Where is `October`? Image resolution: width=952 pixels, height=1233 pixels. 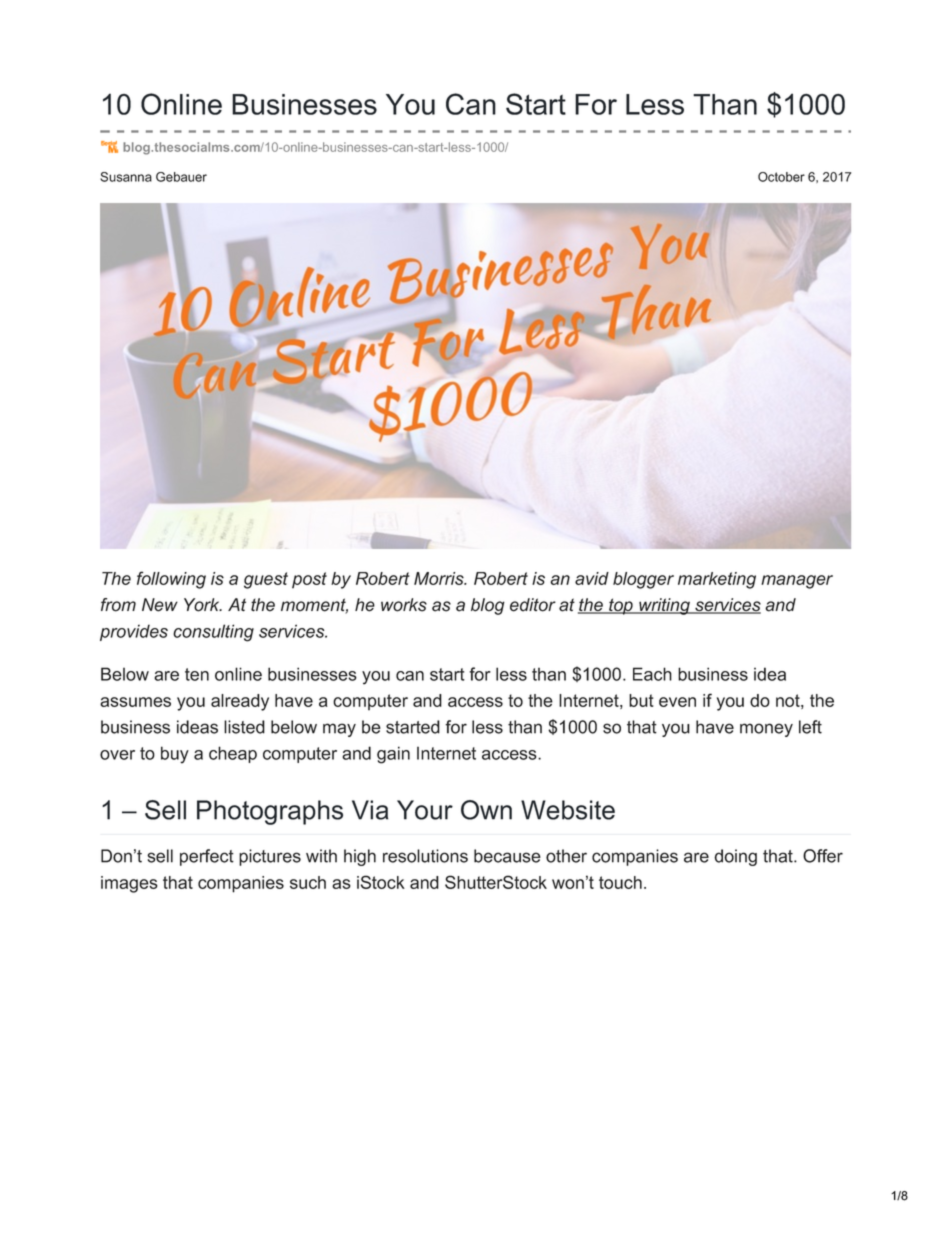
October is located at coordinates (781, 177).
